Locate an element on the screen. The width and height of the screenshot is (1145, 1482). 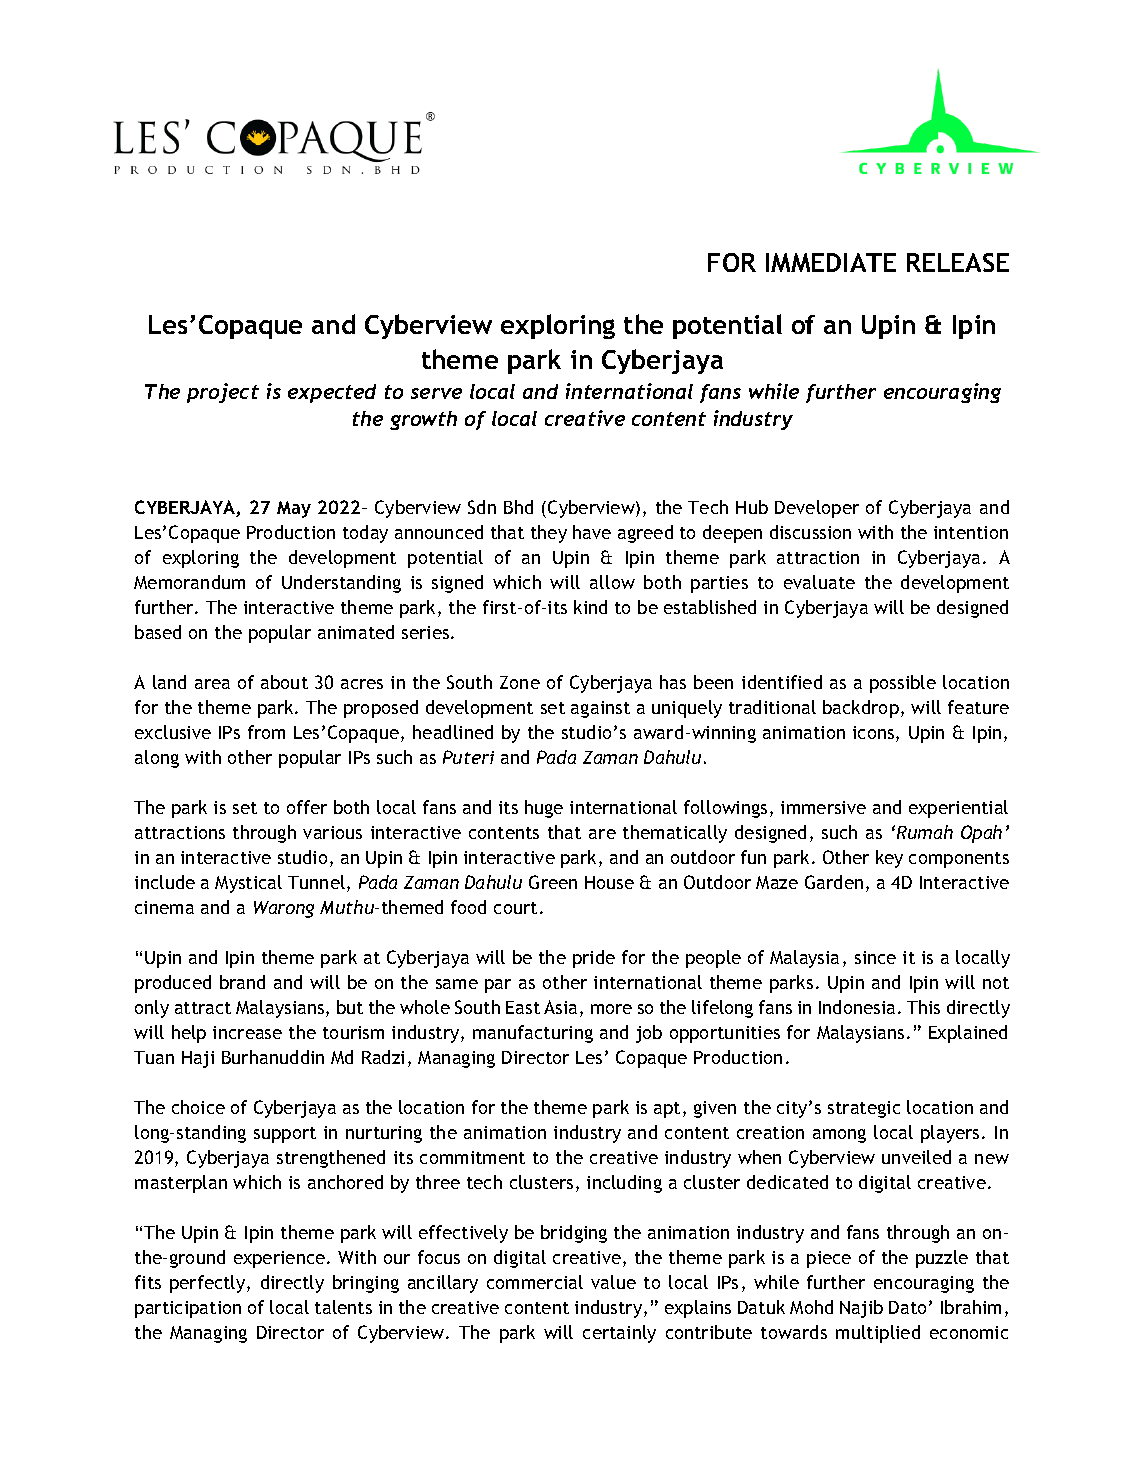
serve is located at coordinates (436, 393).
